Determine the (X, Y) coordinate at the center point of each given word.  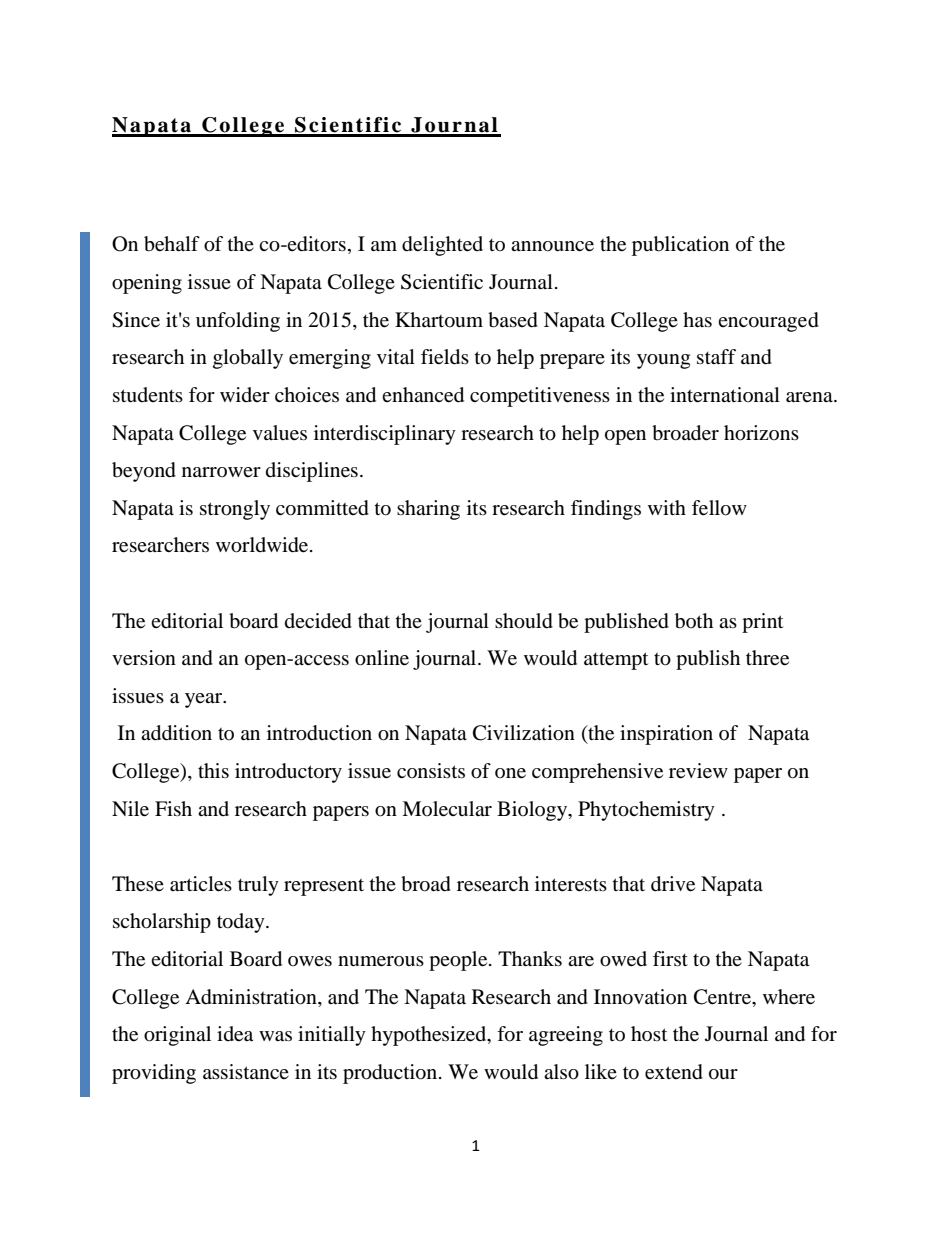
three (767, 658)
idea (235, 1034)
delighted (442, 246)
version (144, 658)
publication (680, 246)
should (524, 621)
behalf (172, 244)
